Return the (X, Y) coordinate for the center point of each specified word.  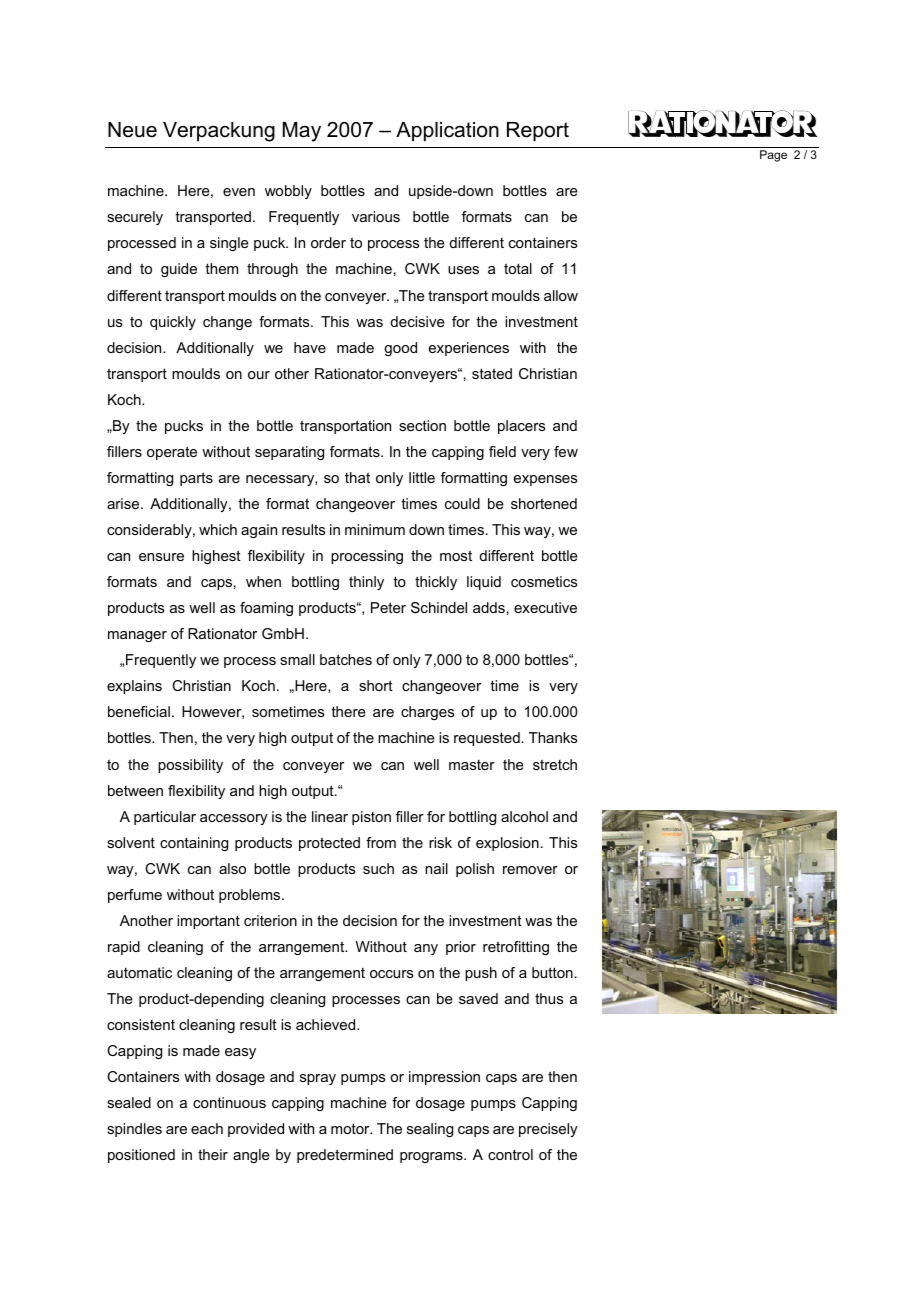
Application (447, 132)
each (207, 1128)
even (239, 192)
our (259, 375)
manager (137, 636)
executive (545, 607)
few (566, 451)
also (232, 868)
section (422, 425)
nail (436, 868)
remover (530, 870)
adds (489, 607)
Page (773, 156)
